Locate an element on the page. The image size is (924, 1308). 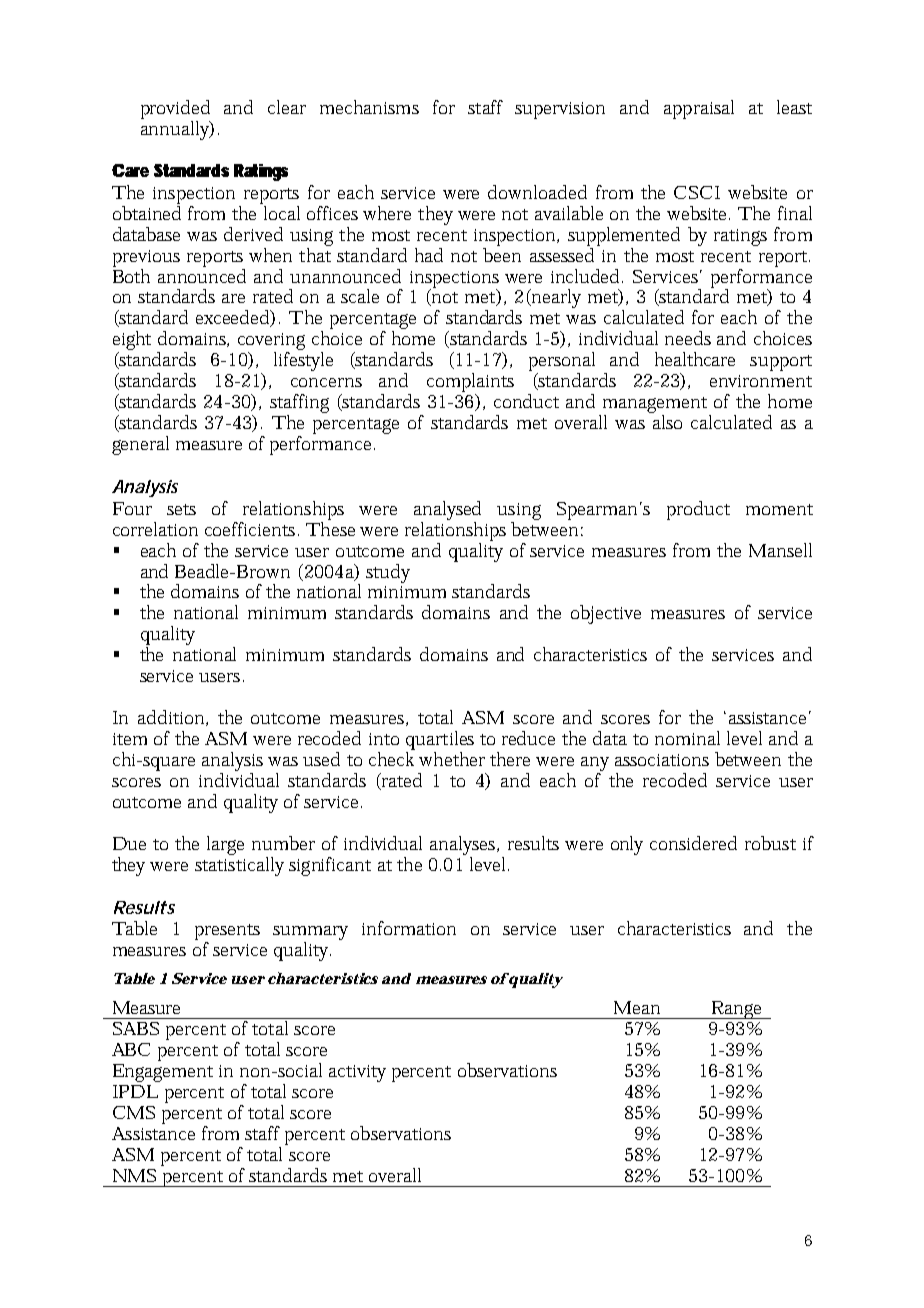
analyses is located at coordinates (464, 845).
